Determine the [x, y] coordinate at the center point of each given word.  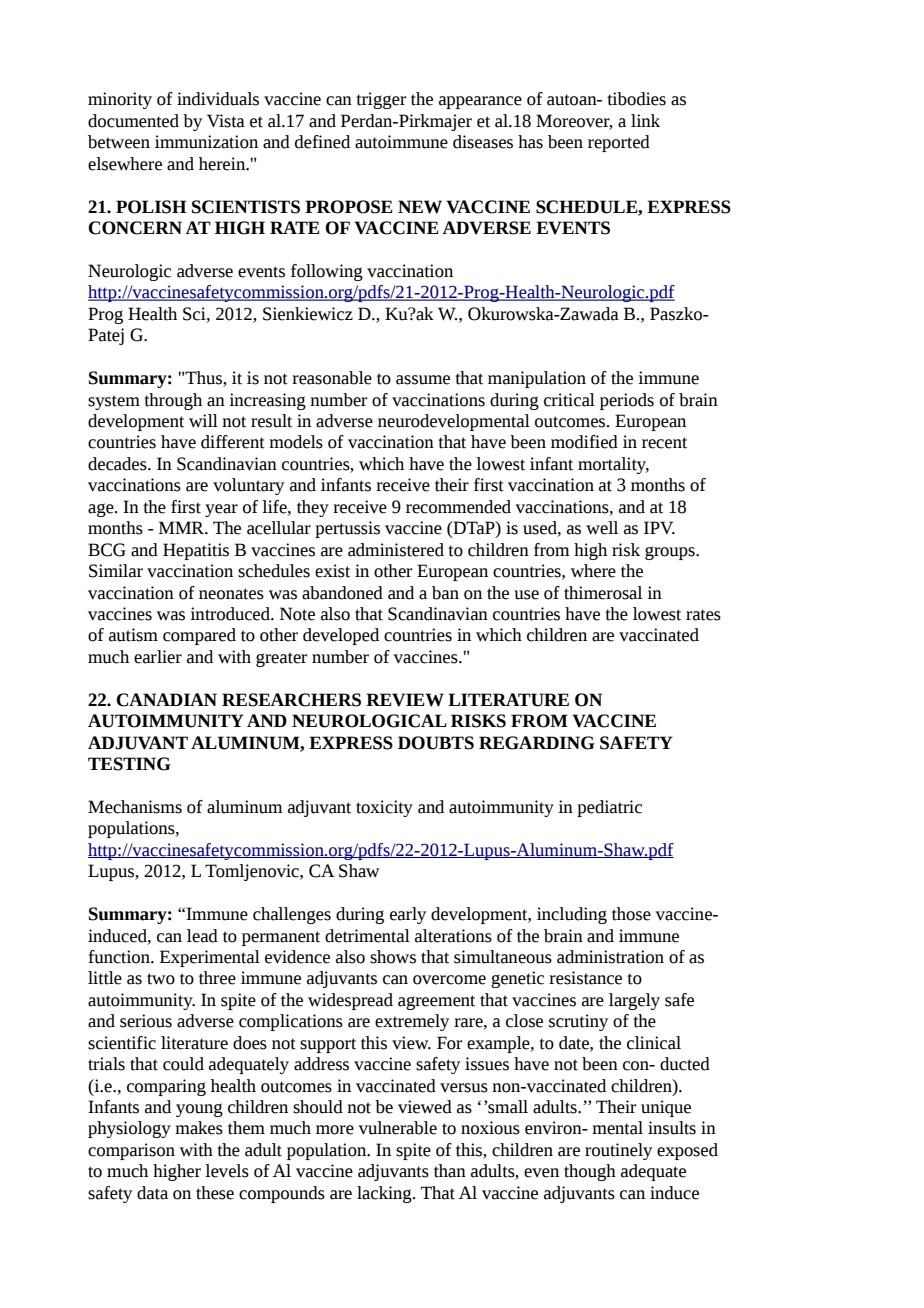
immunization [206, 142]
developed [341, 636]
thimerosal [603, 593]
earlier [158, 657]
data [152, 1193]
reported [619, 143]
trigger [381, 100]
